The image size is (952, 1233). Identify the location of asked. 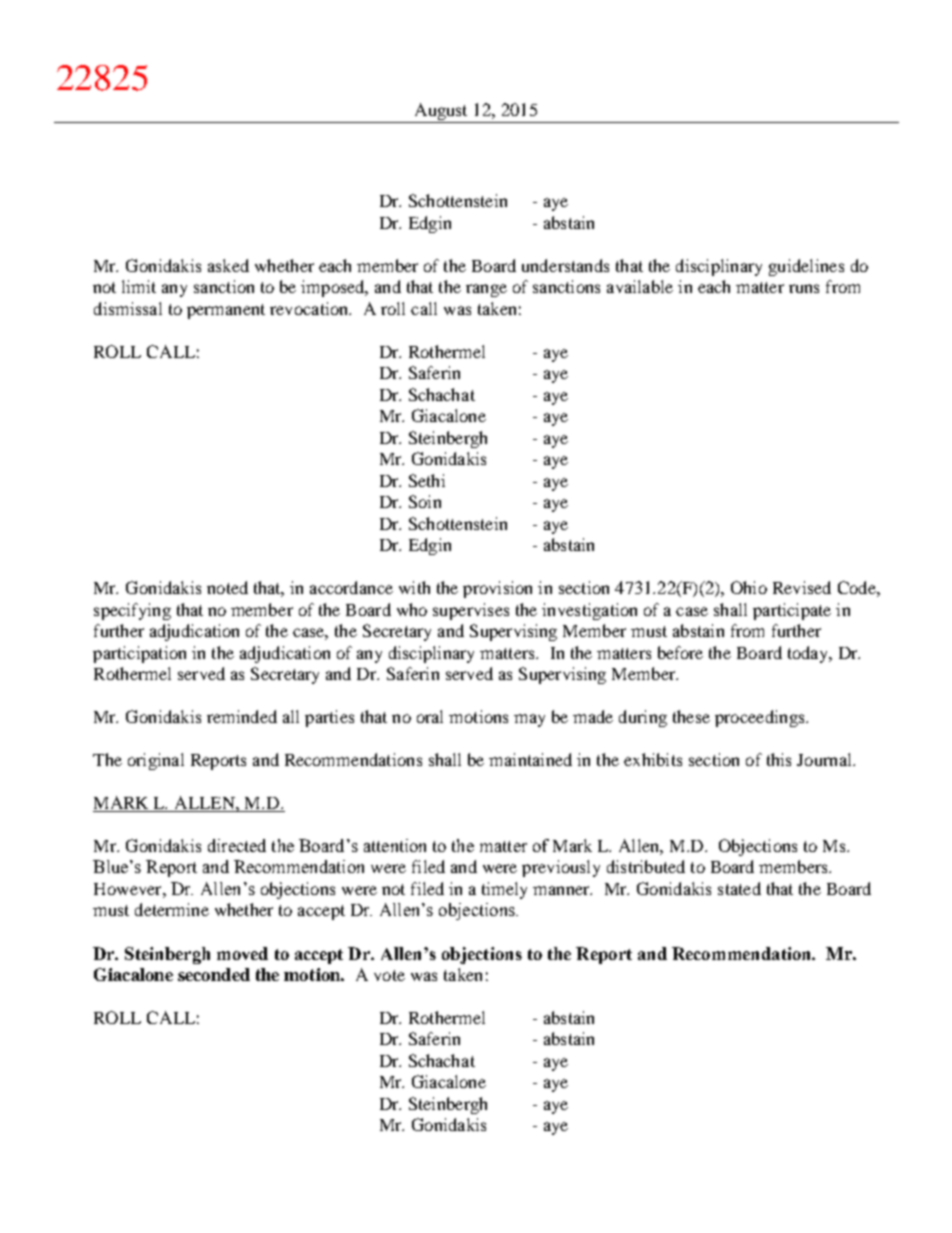
(228, 265).
